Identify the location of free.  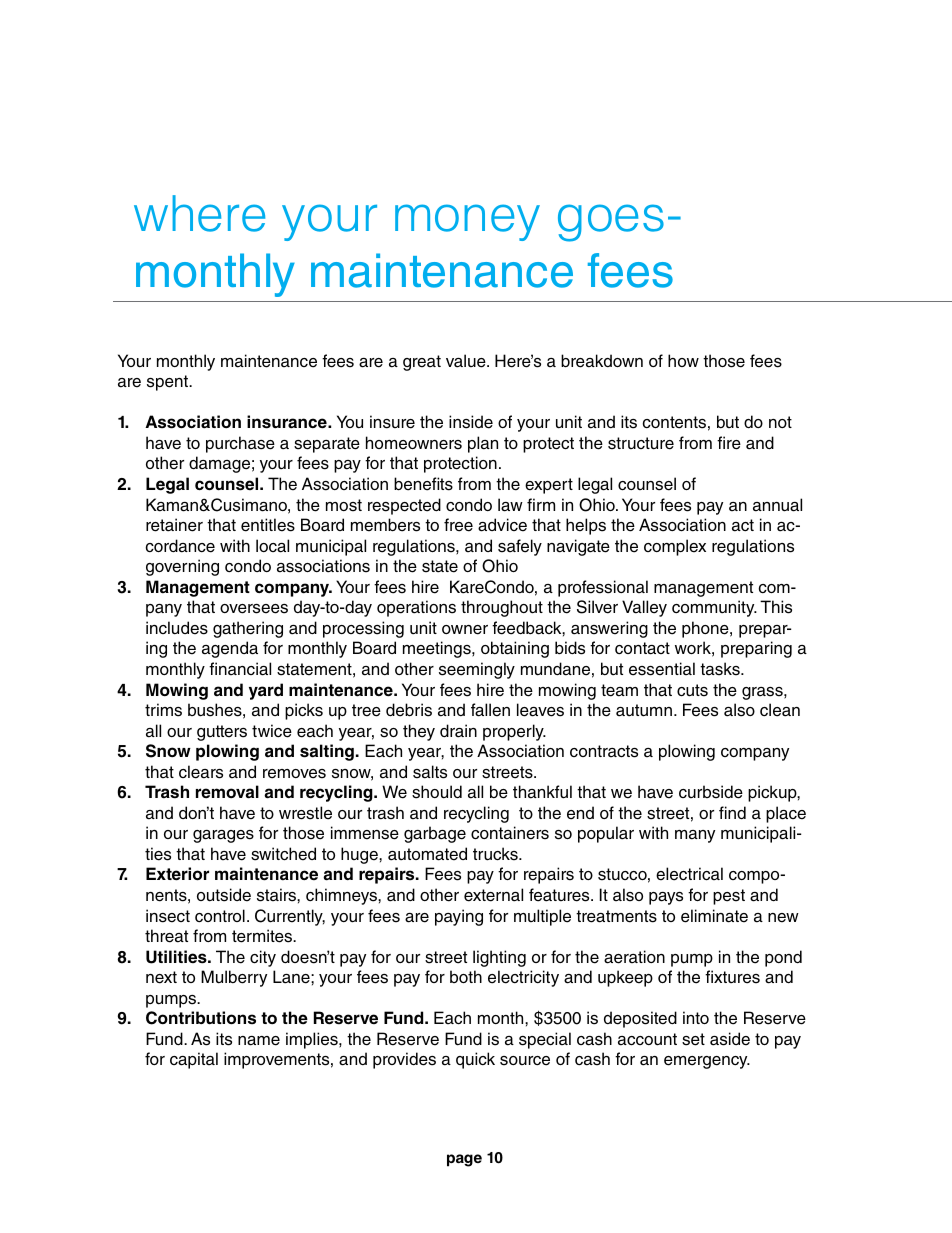
(458, 525).
